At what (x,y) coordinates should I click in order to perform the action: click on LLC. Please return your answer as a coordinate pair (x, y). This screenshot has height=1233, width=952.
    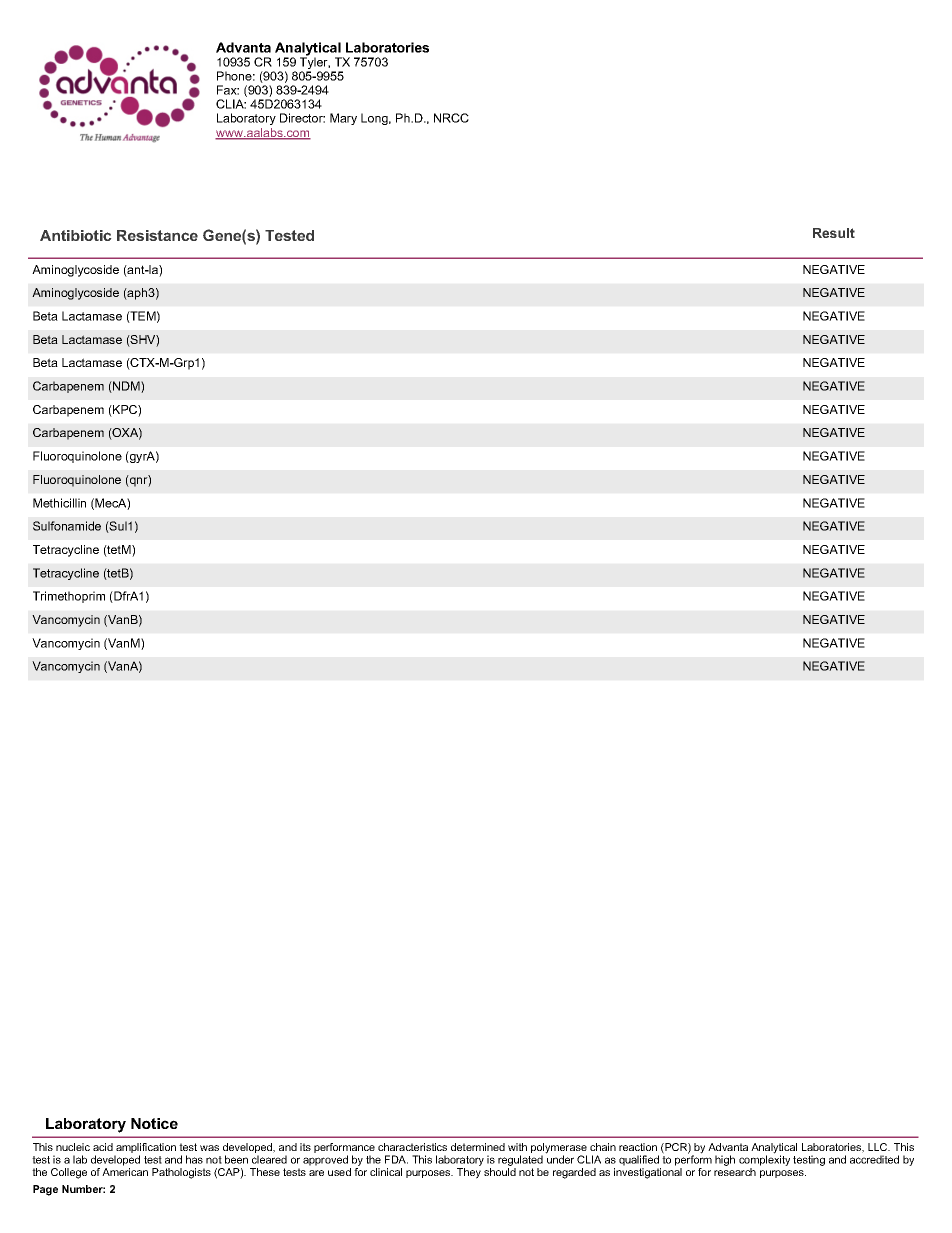
    Looking at the image, I should click on (879, 1147).
